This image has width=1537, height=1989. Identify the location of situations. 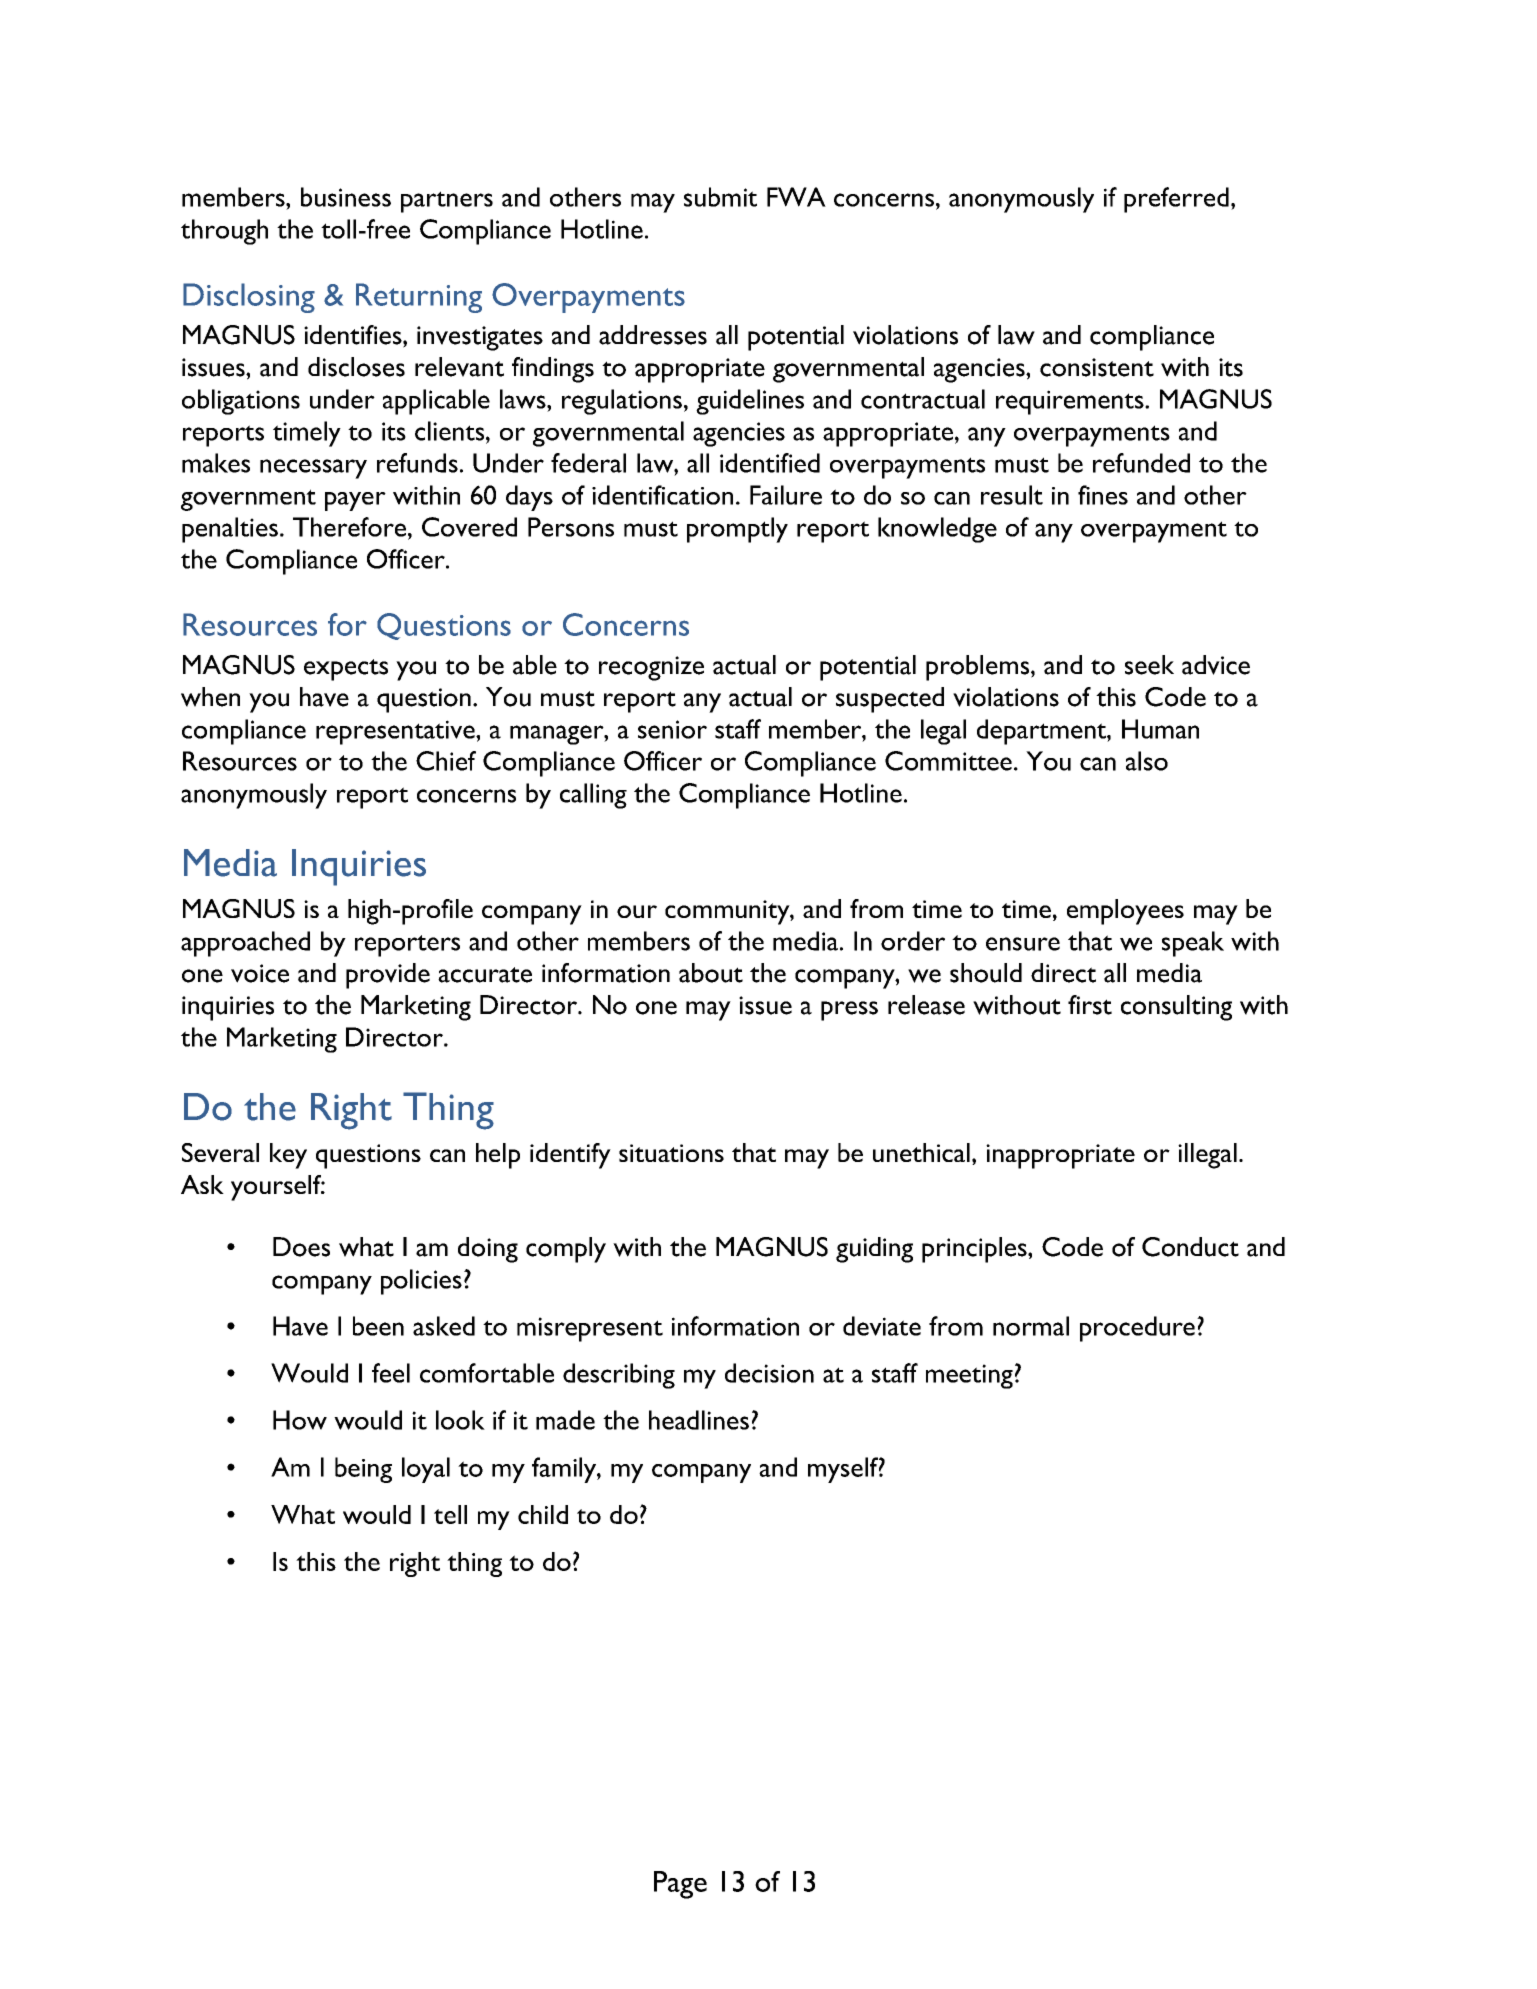
(671, 1153).
